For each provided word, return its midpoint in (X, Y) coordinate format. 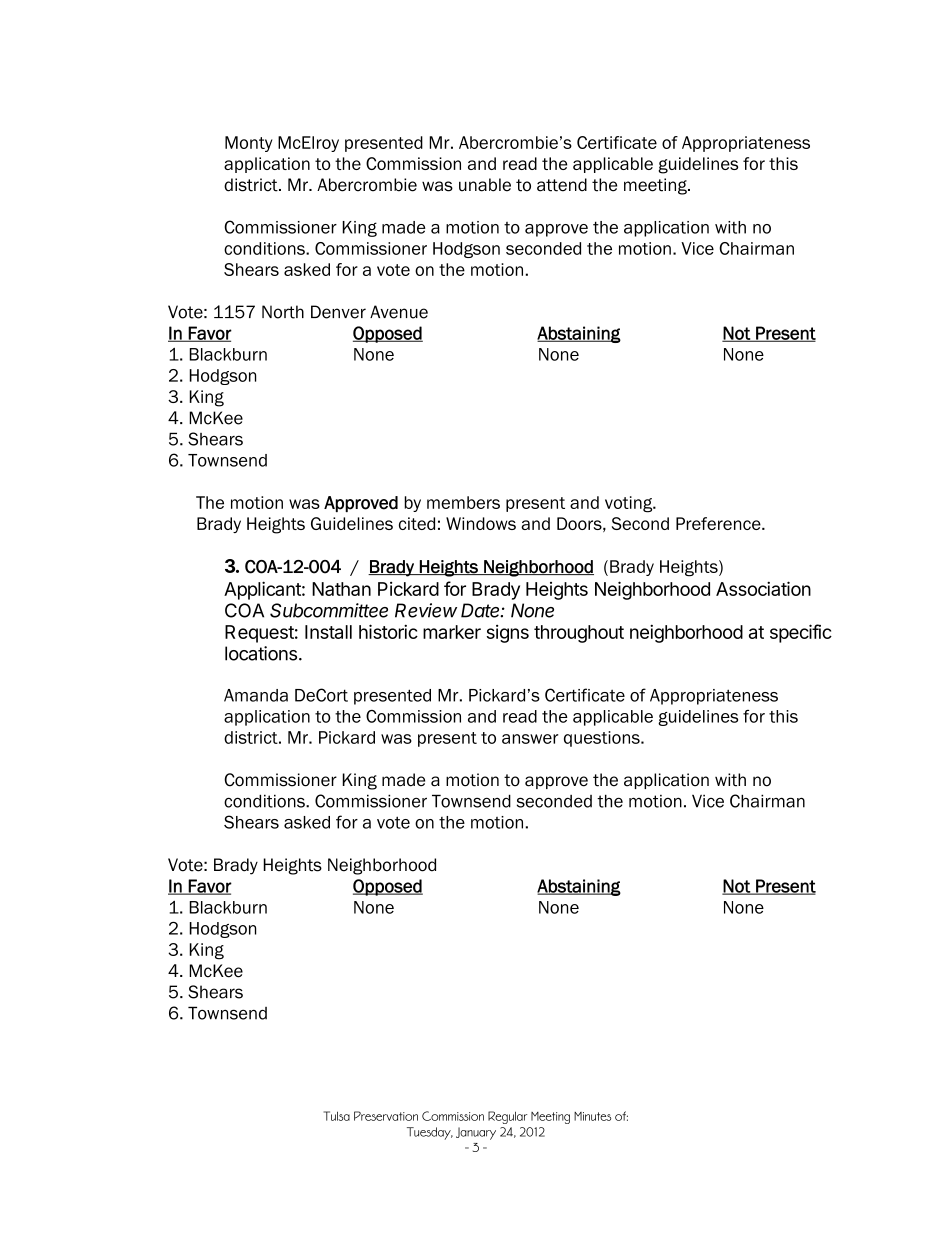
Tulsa (337, 1116)
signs (507, 634)
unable (485, 185)
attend (562, 185)
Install (328, 632)
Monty (249, 144)
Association (763, 588)
